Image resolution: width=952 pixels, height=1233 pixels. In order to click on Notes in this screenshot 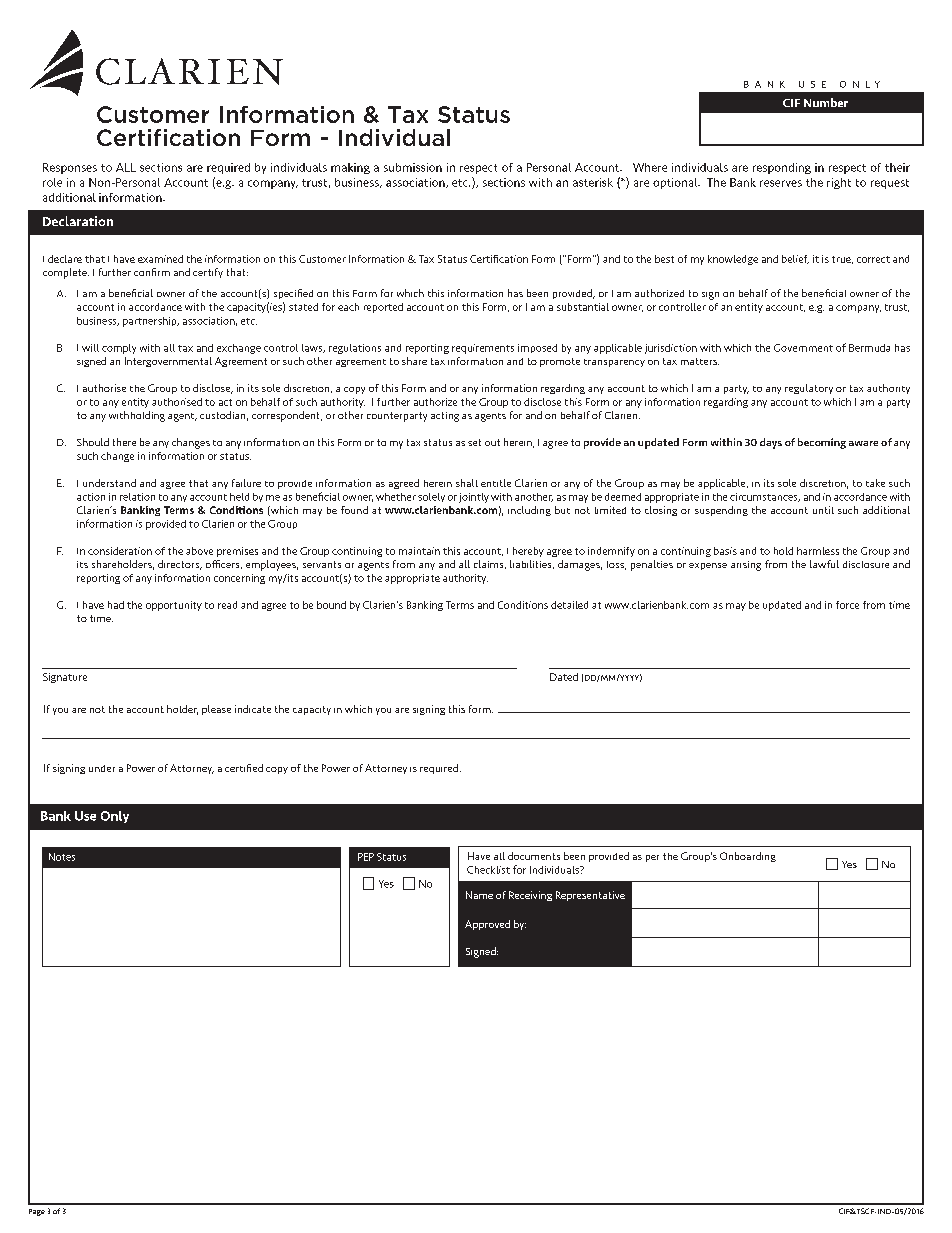, I will do `click(62, 857)`.
